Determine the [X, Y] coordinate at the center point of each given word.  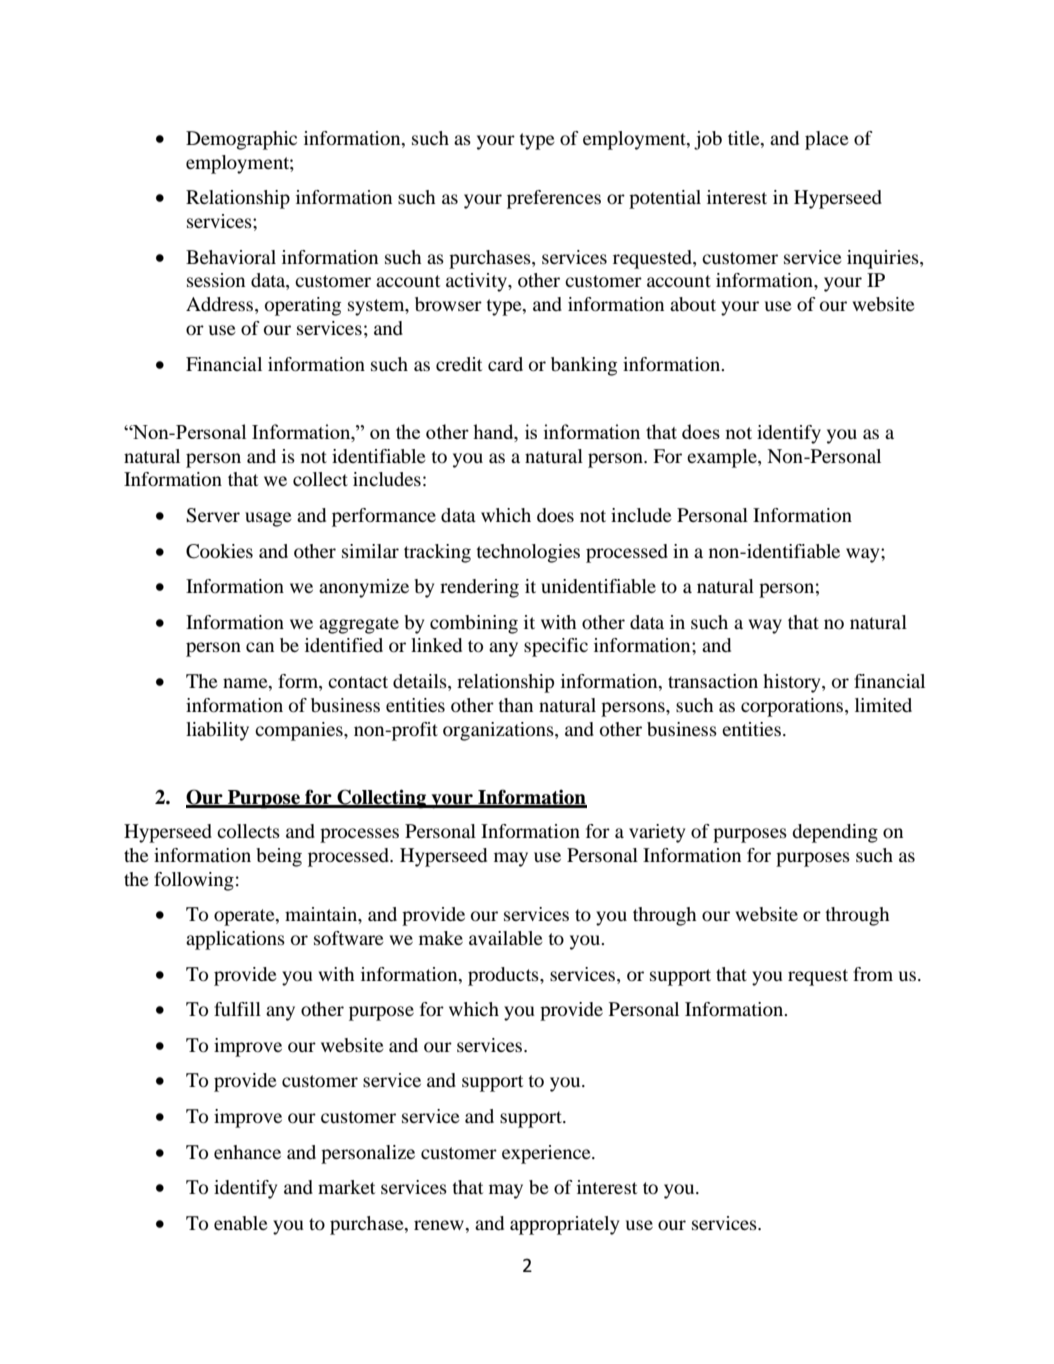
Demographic [241, 140]
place [827, 140]
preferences [554, 199]
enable [241, 1223]
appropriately [564, 1225]
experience [547, 1154]
